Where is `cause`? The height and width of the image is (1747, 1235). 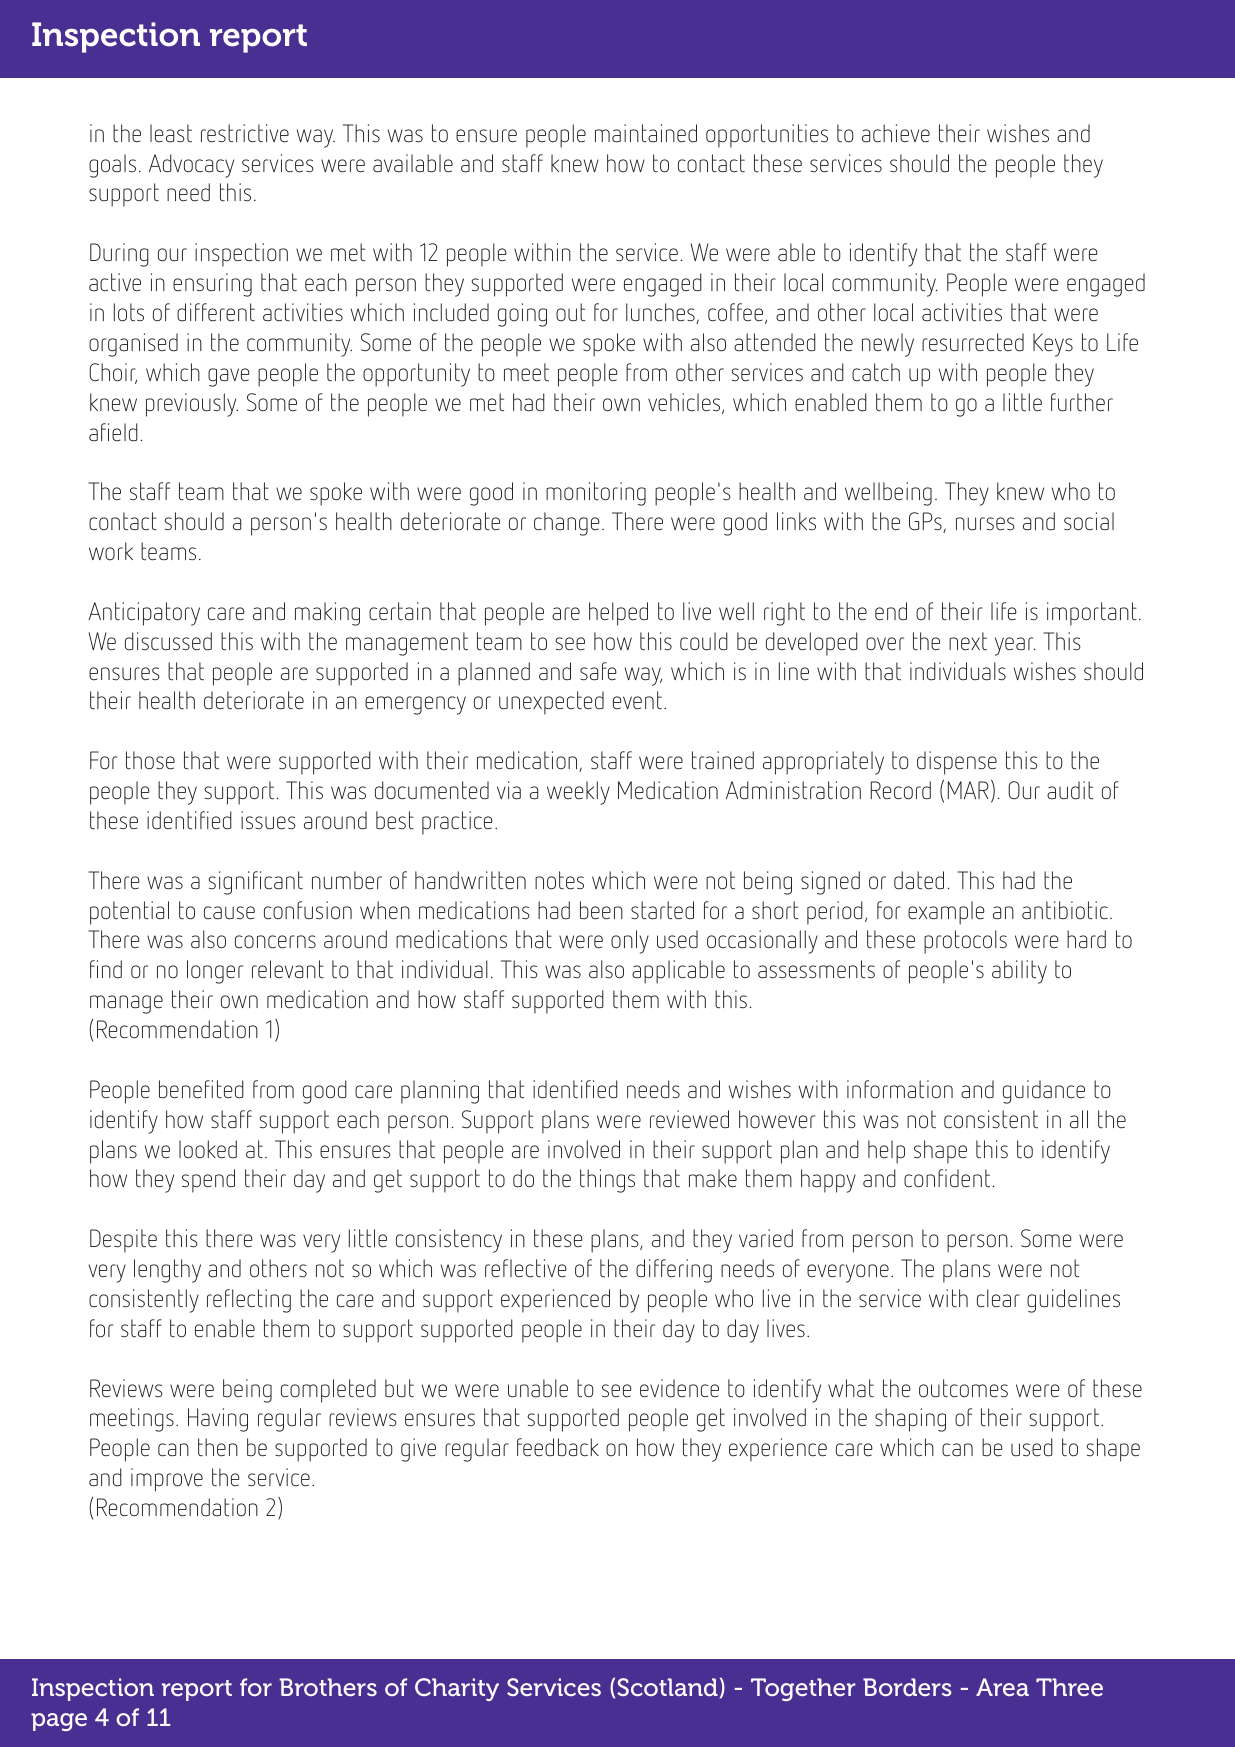 cause is located at coordinates (229, 913).
